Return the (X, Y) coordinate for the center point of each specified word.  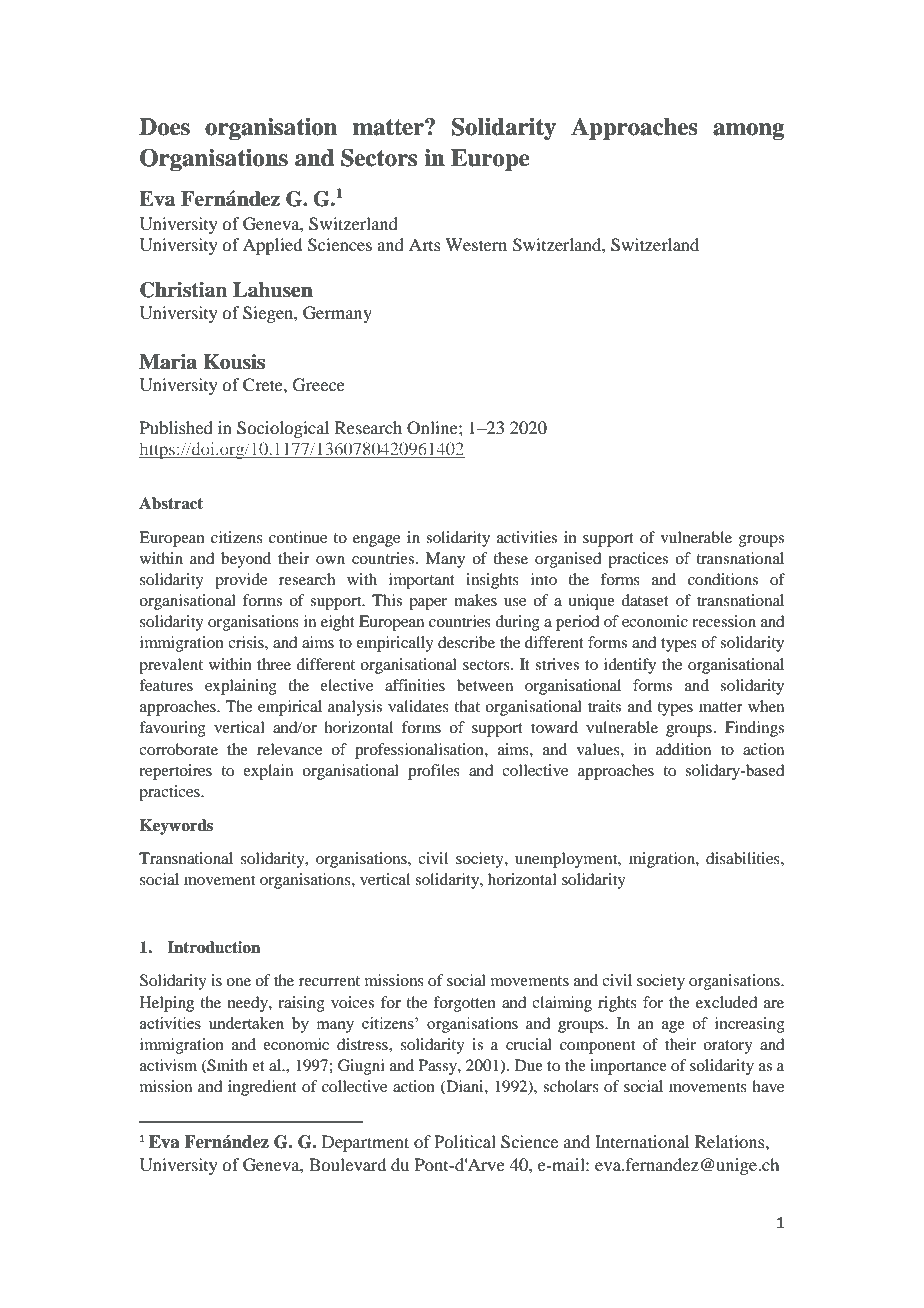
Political (465, 1141)
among (748, 131)
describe (466, 642)
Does (164, 127)
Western (476, 244)
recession (724, 621)
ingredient (262, 1088)
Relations (731, 1141)
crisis (247, 642)
